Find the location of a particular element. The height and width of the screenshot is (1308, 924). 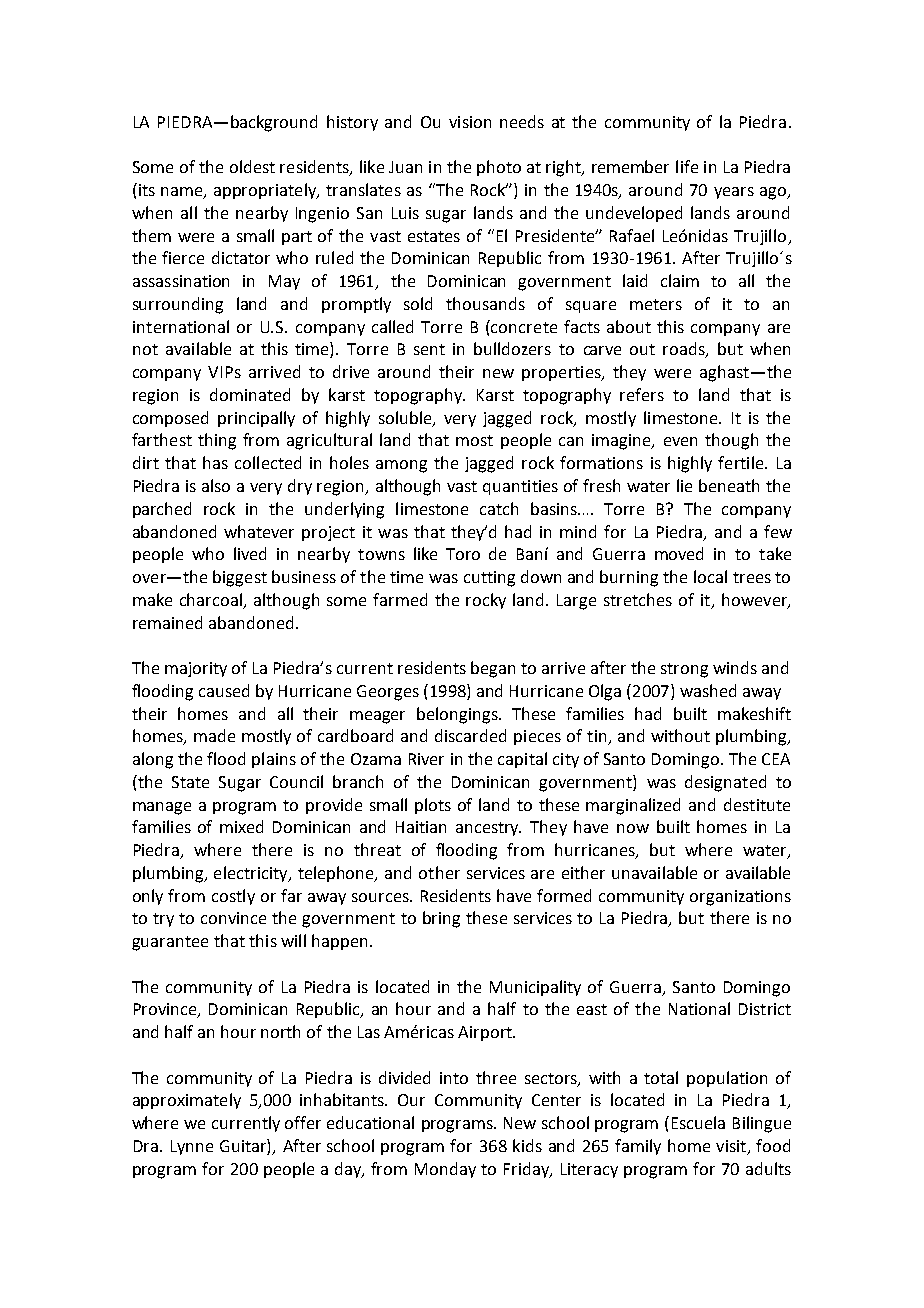

Monday is located at coordinates (445, 1170).
